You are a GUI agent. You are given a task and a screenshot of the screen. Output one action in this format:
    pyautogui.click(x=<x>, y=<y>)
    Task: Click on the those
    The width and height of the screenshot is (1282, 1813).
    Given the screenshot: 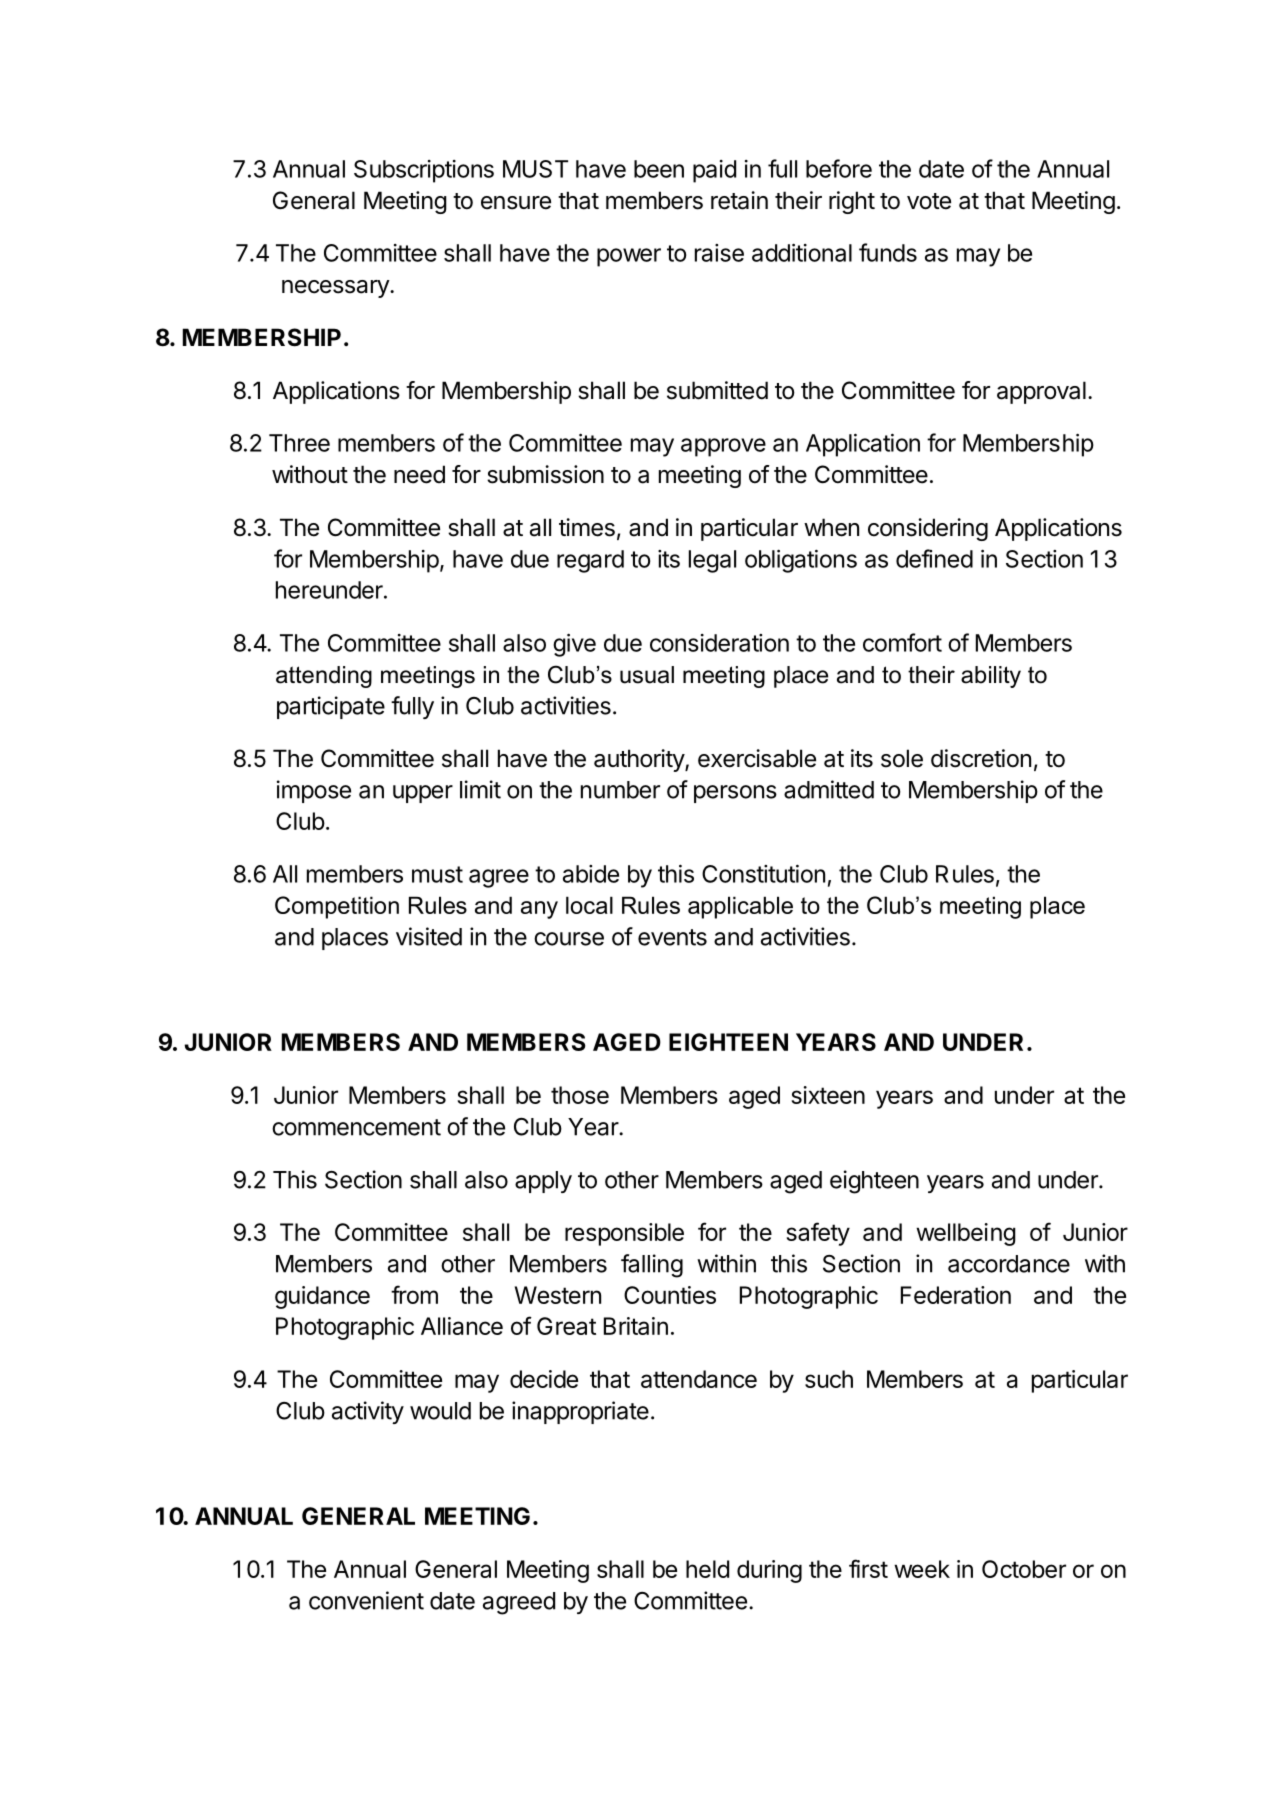 What is the action you would take?
    pyautogui.click(x=580, y=1095)
